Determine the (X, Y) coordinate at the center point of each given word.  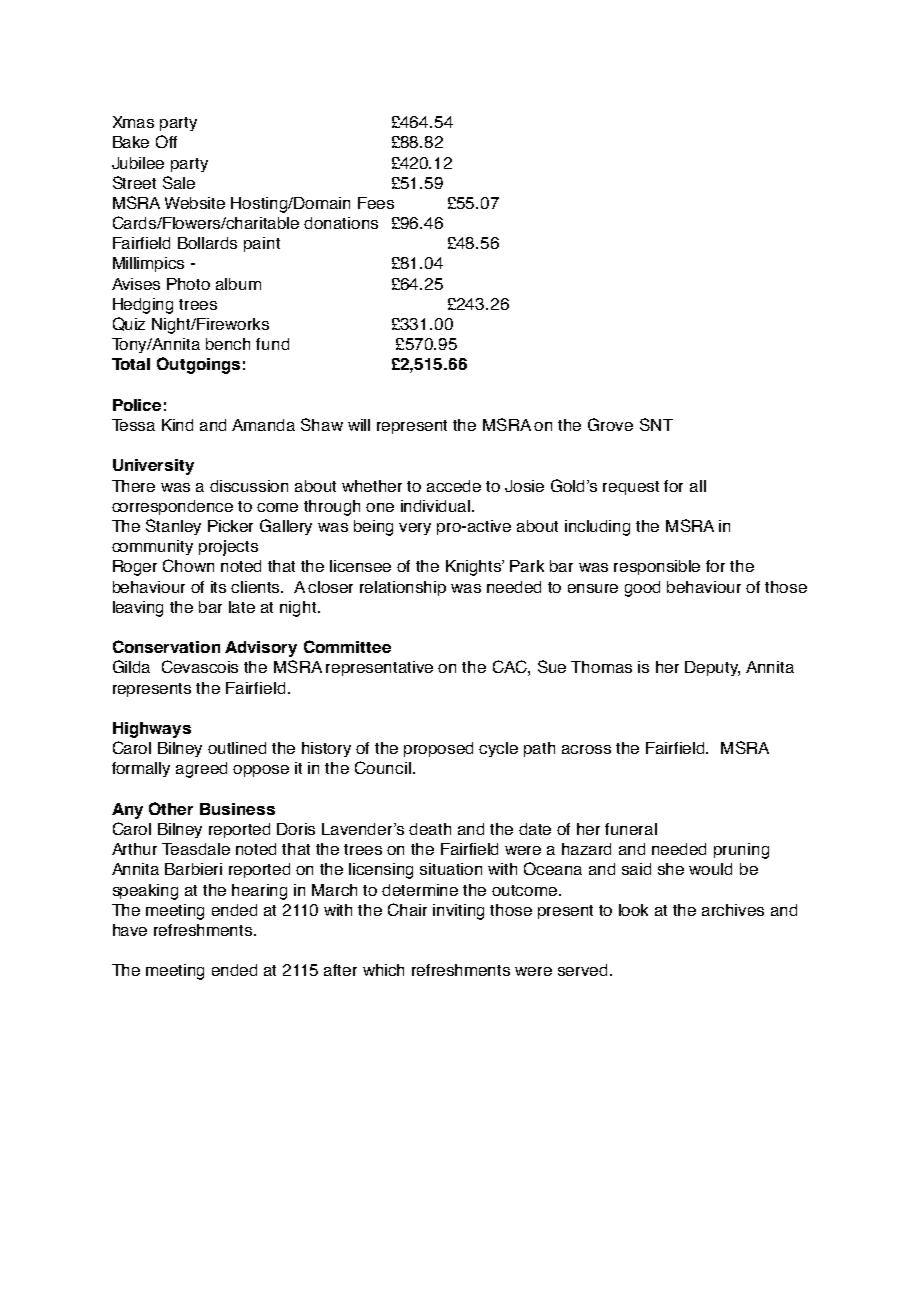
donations (341, 223)
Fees (376, 203)
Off (166, 141)
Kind (177, 425)
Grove (610, 424)
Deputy (712, 668)
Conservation (166, 646)
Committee (347, 646)
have (130, 930)
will (359, 425)
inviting (458, 912)
